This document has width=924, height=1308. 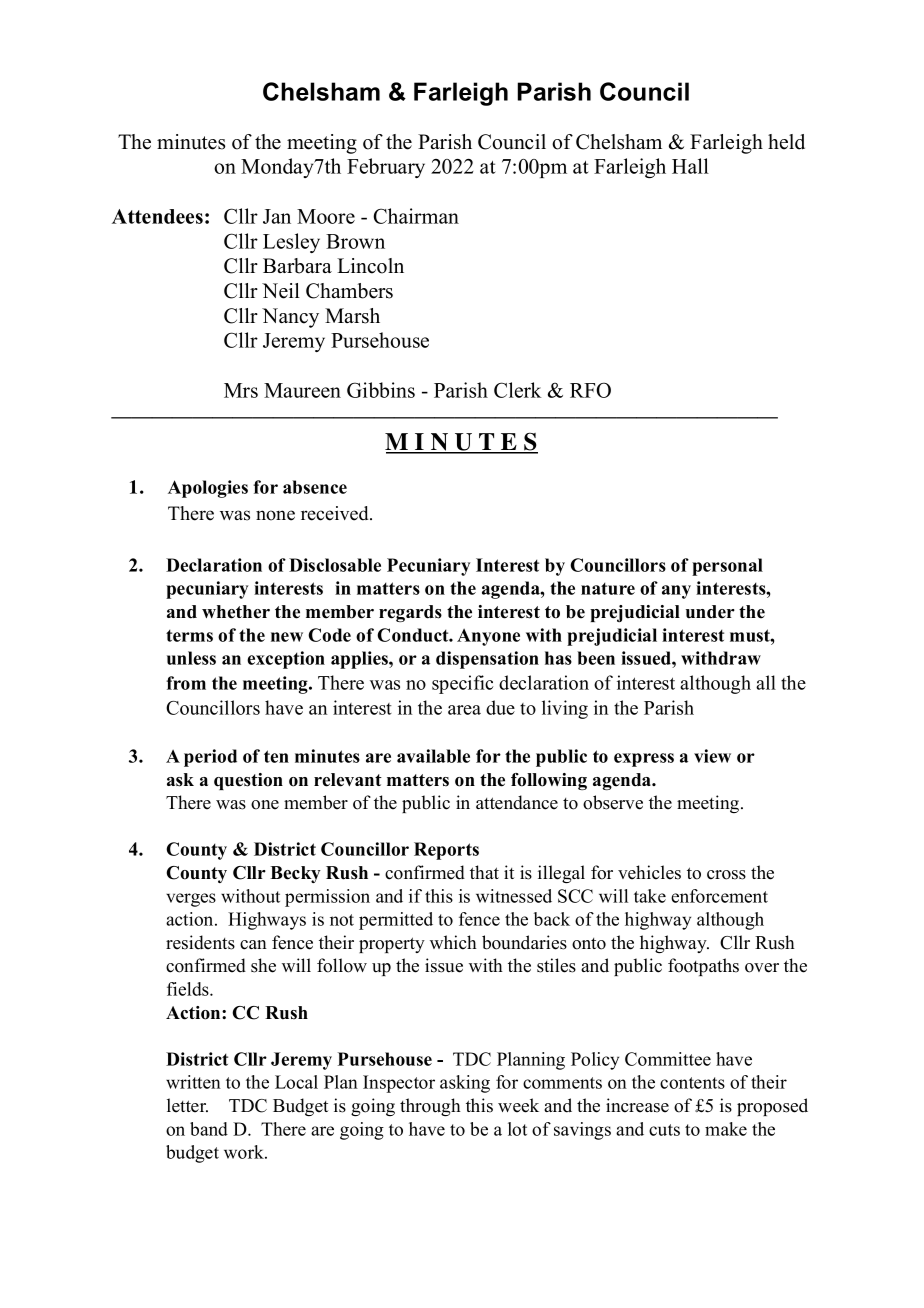 I want to click on Hall, so click(x=690, y=166).
